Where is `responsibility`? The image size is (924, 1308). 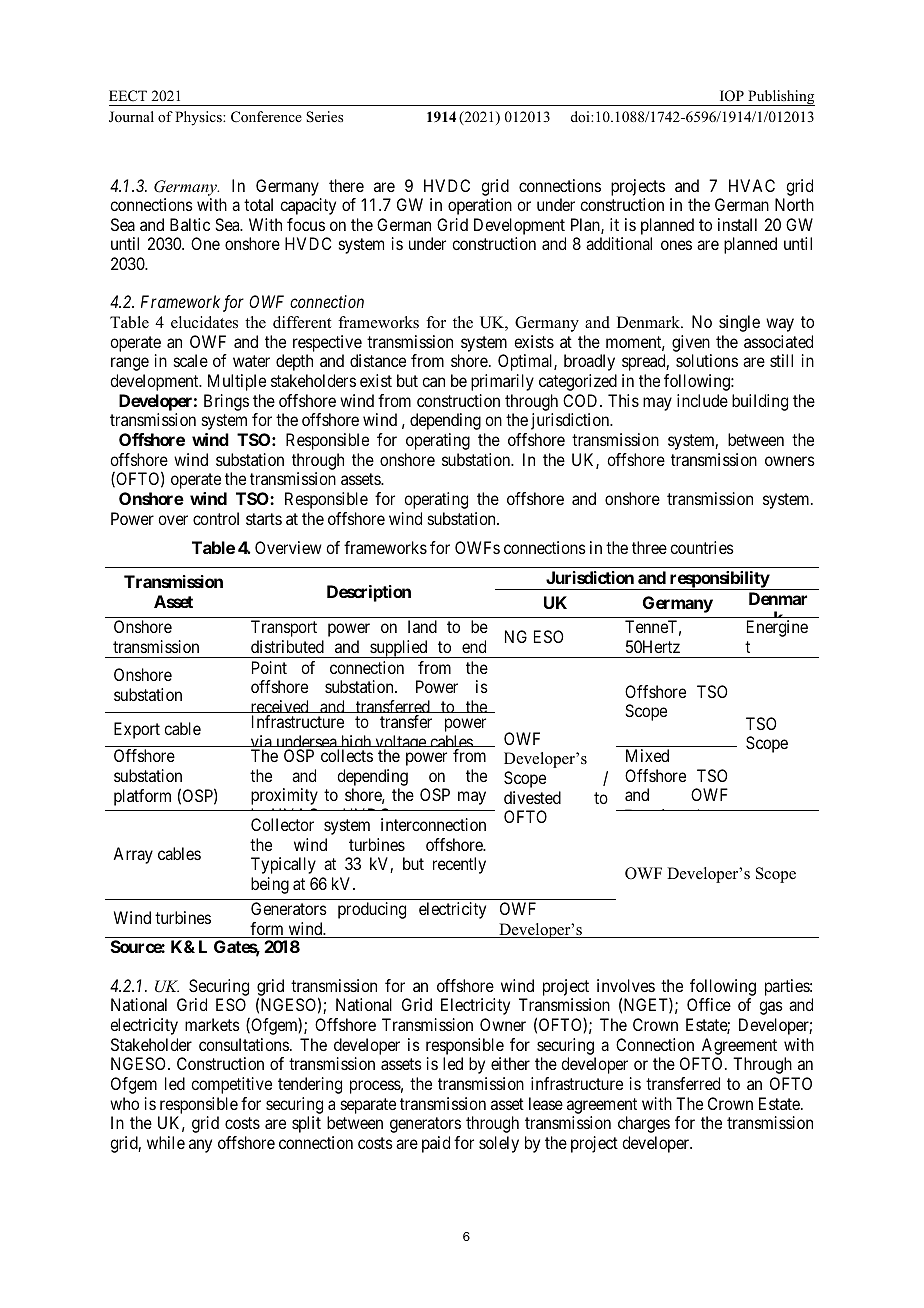
responsibility is located at coordinates (719, 580).
